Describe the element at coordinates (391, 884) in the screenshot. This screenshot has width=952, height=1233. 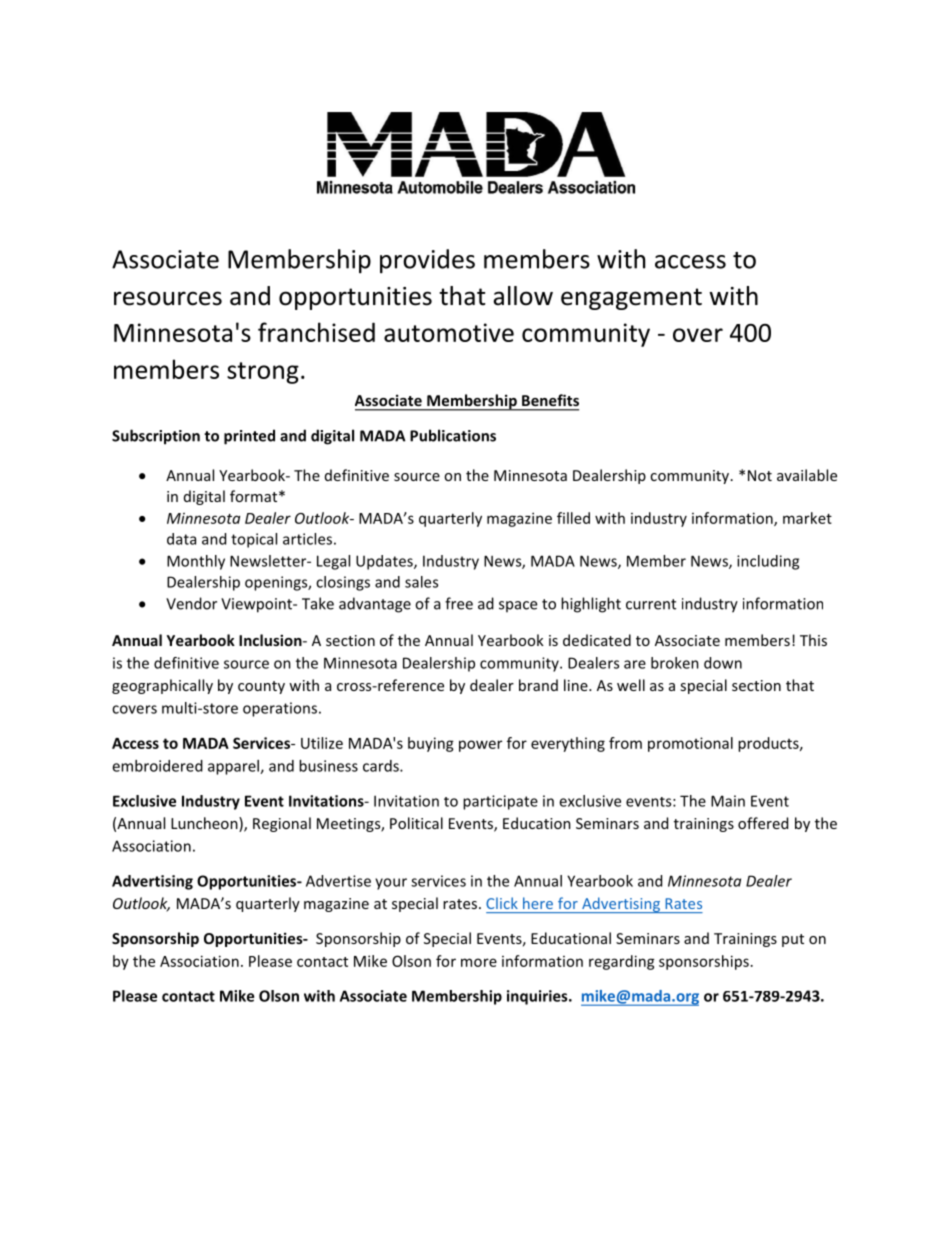
I see `your` at that location.
